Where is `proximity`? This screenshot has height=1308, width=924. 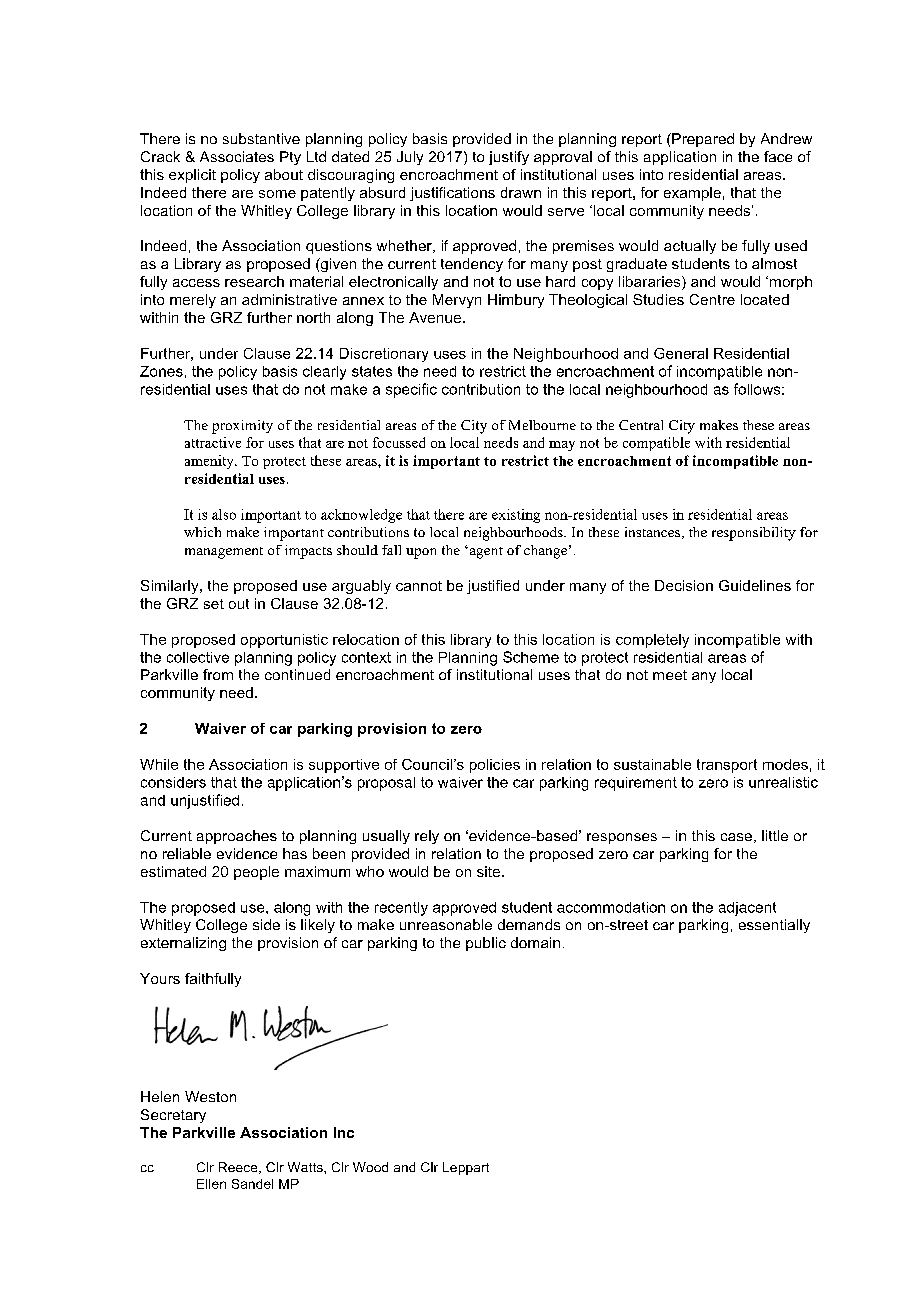
proximity is located at coordinates (242, 427).
